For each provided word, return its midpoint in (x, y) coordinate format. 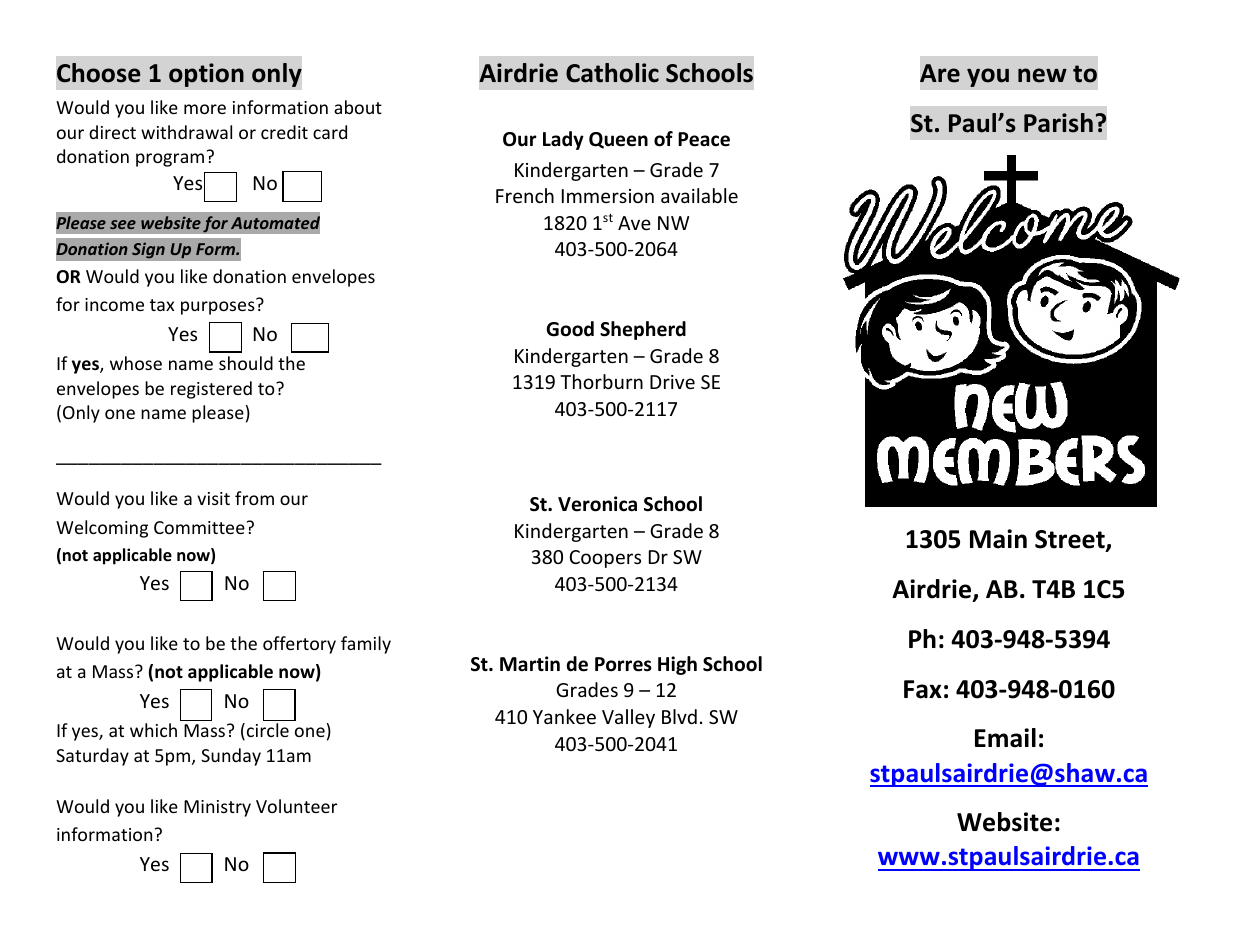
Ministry (217, 808)
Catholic (612, 73)
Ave (634, 223)
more (205, 109)
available (699, 195)
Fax (923, 689)
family (366, 645)
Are (940, 73)
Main (998, 539)
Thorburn (601, 381)
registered (211, 390)
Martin (530, 664)
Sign (148, 250)
